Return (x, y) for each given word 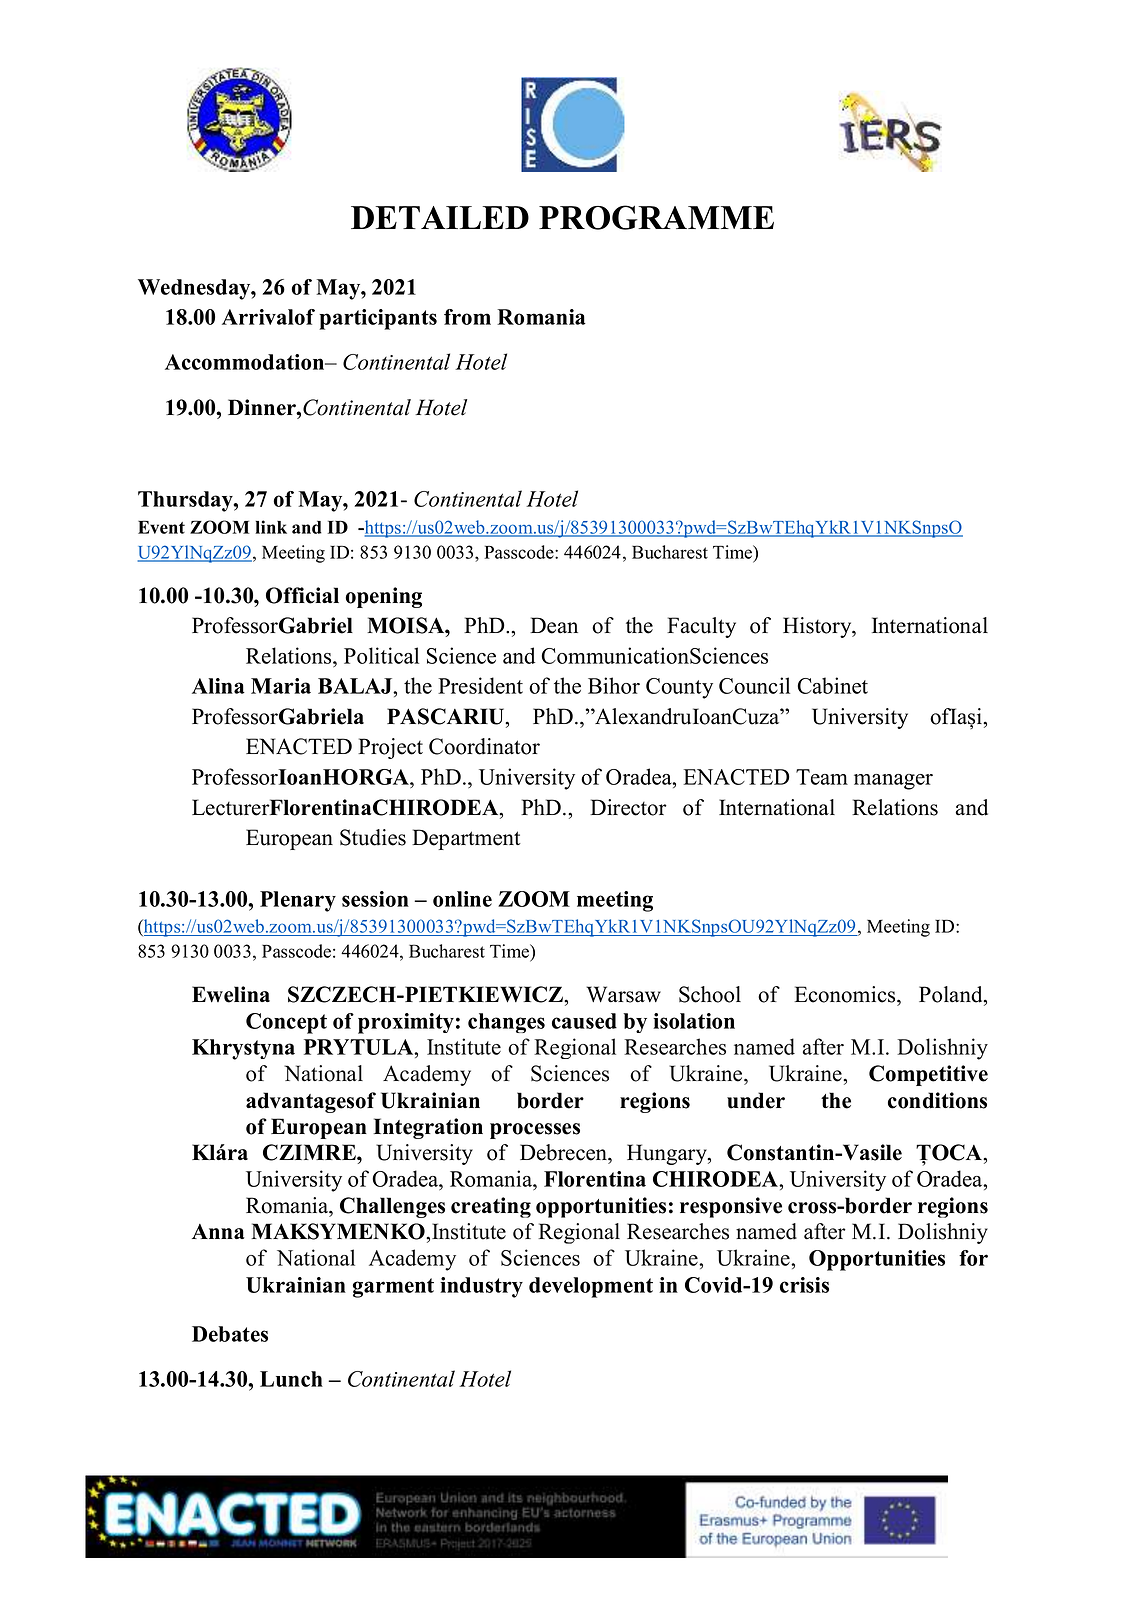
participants (378, 319)
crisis (804, 1285)
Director (628, 807)
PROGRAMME (656, 217)
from (467, 317)
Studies (373, 837)
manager (893, 782)
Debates (230, 1334)
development (591, 1287)
